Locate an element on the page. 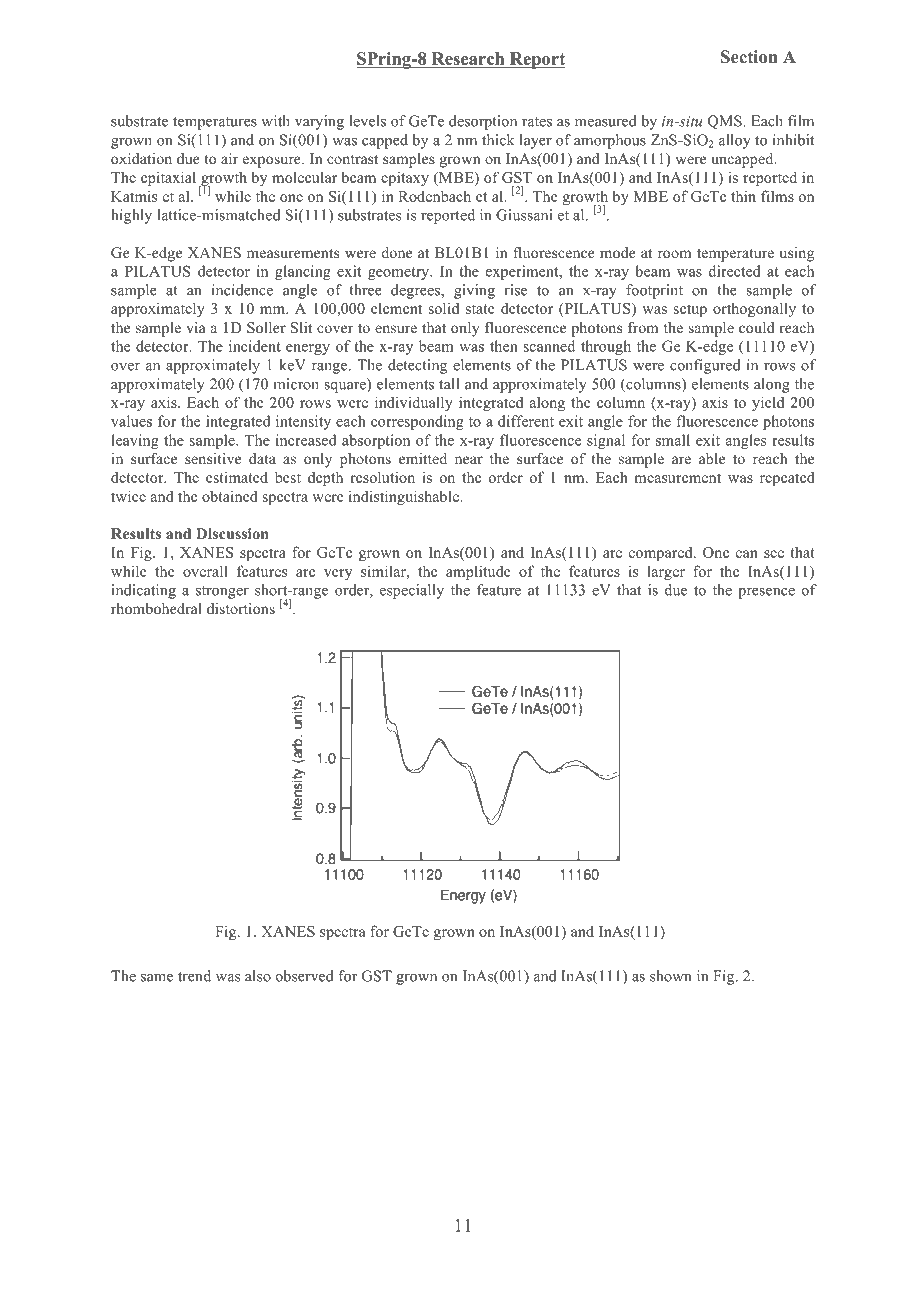  Research is located at coordinates (468, 60).
